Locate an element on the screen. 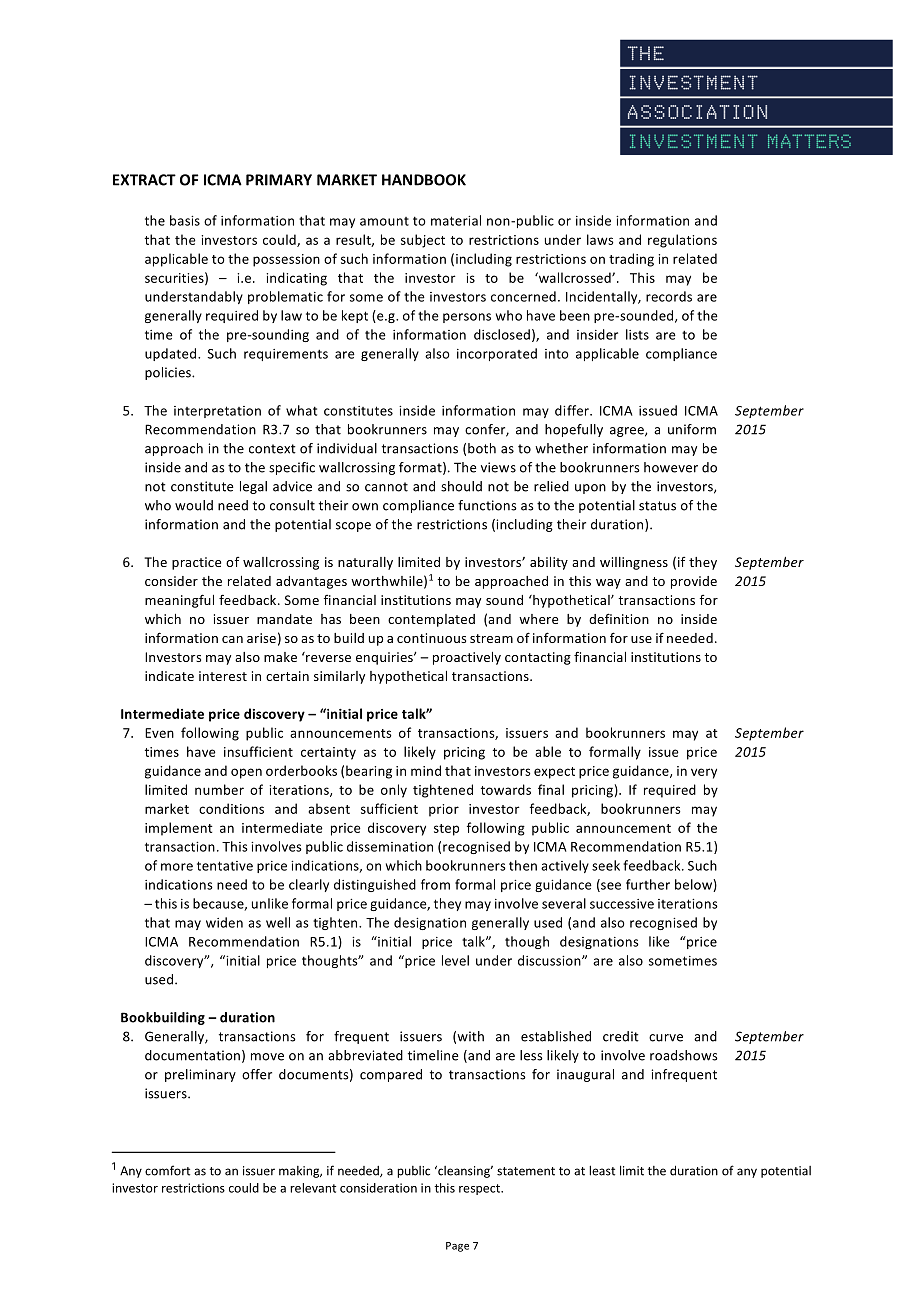 The image size is (924, 1308). would is located at coordinates (194, 505).
